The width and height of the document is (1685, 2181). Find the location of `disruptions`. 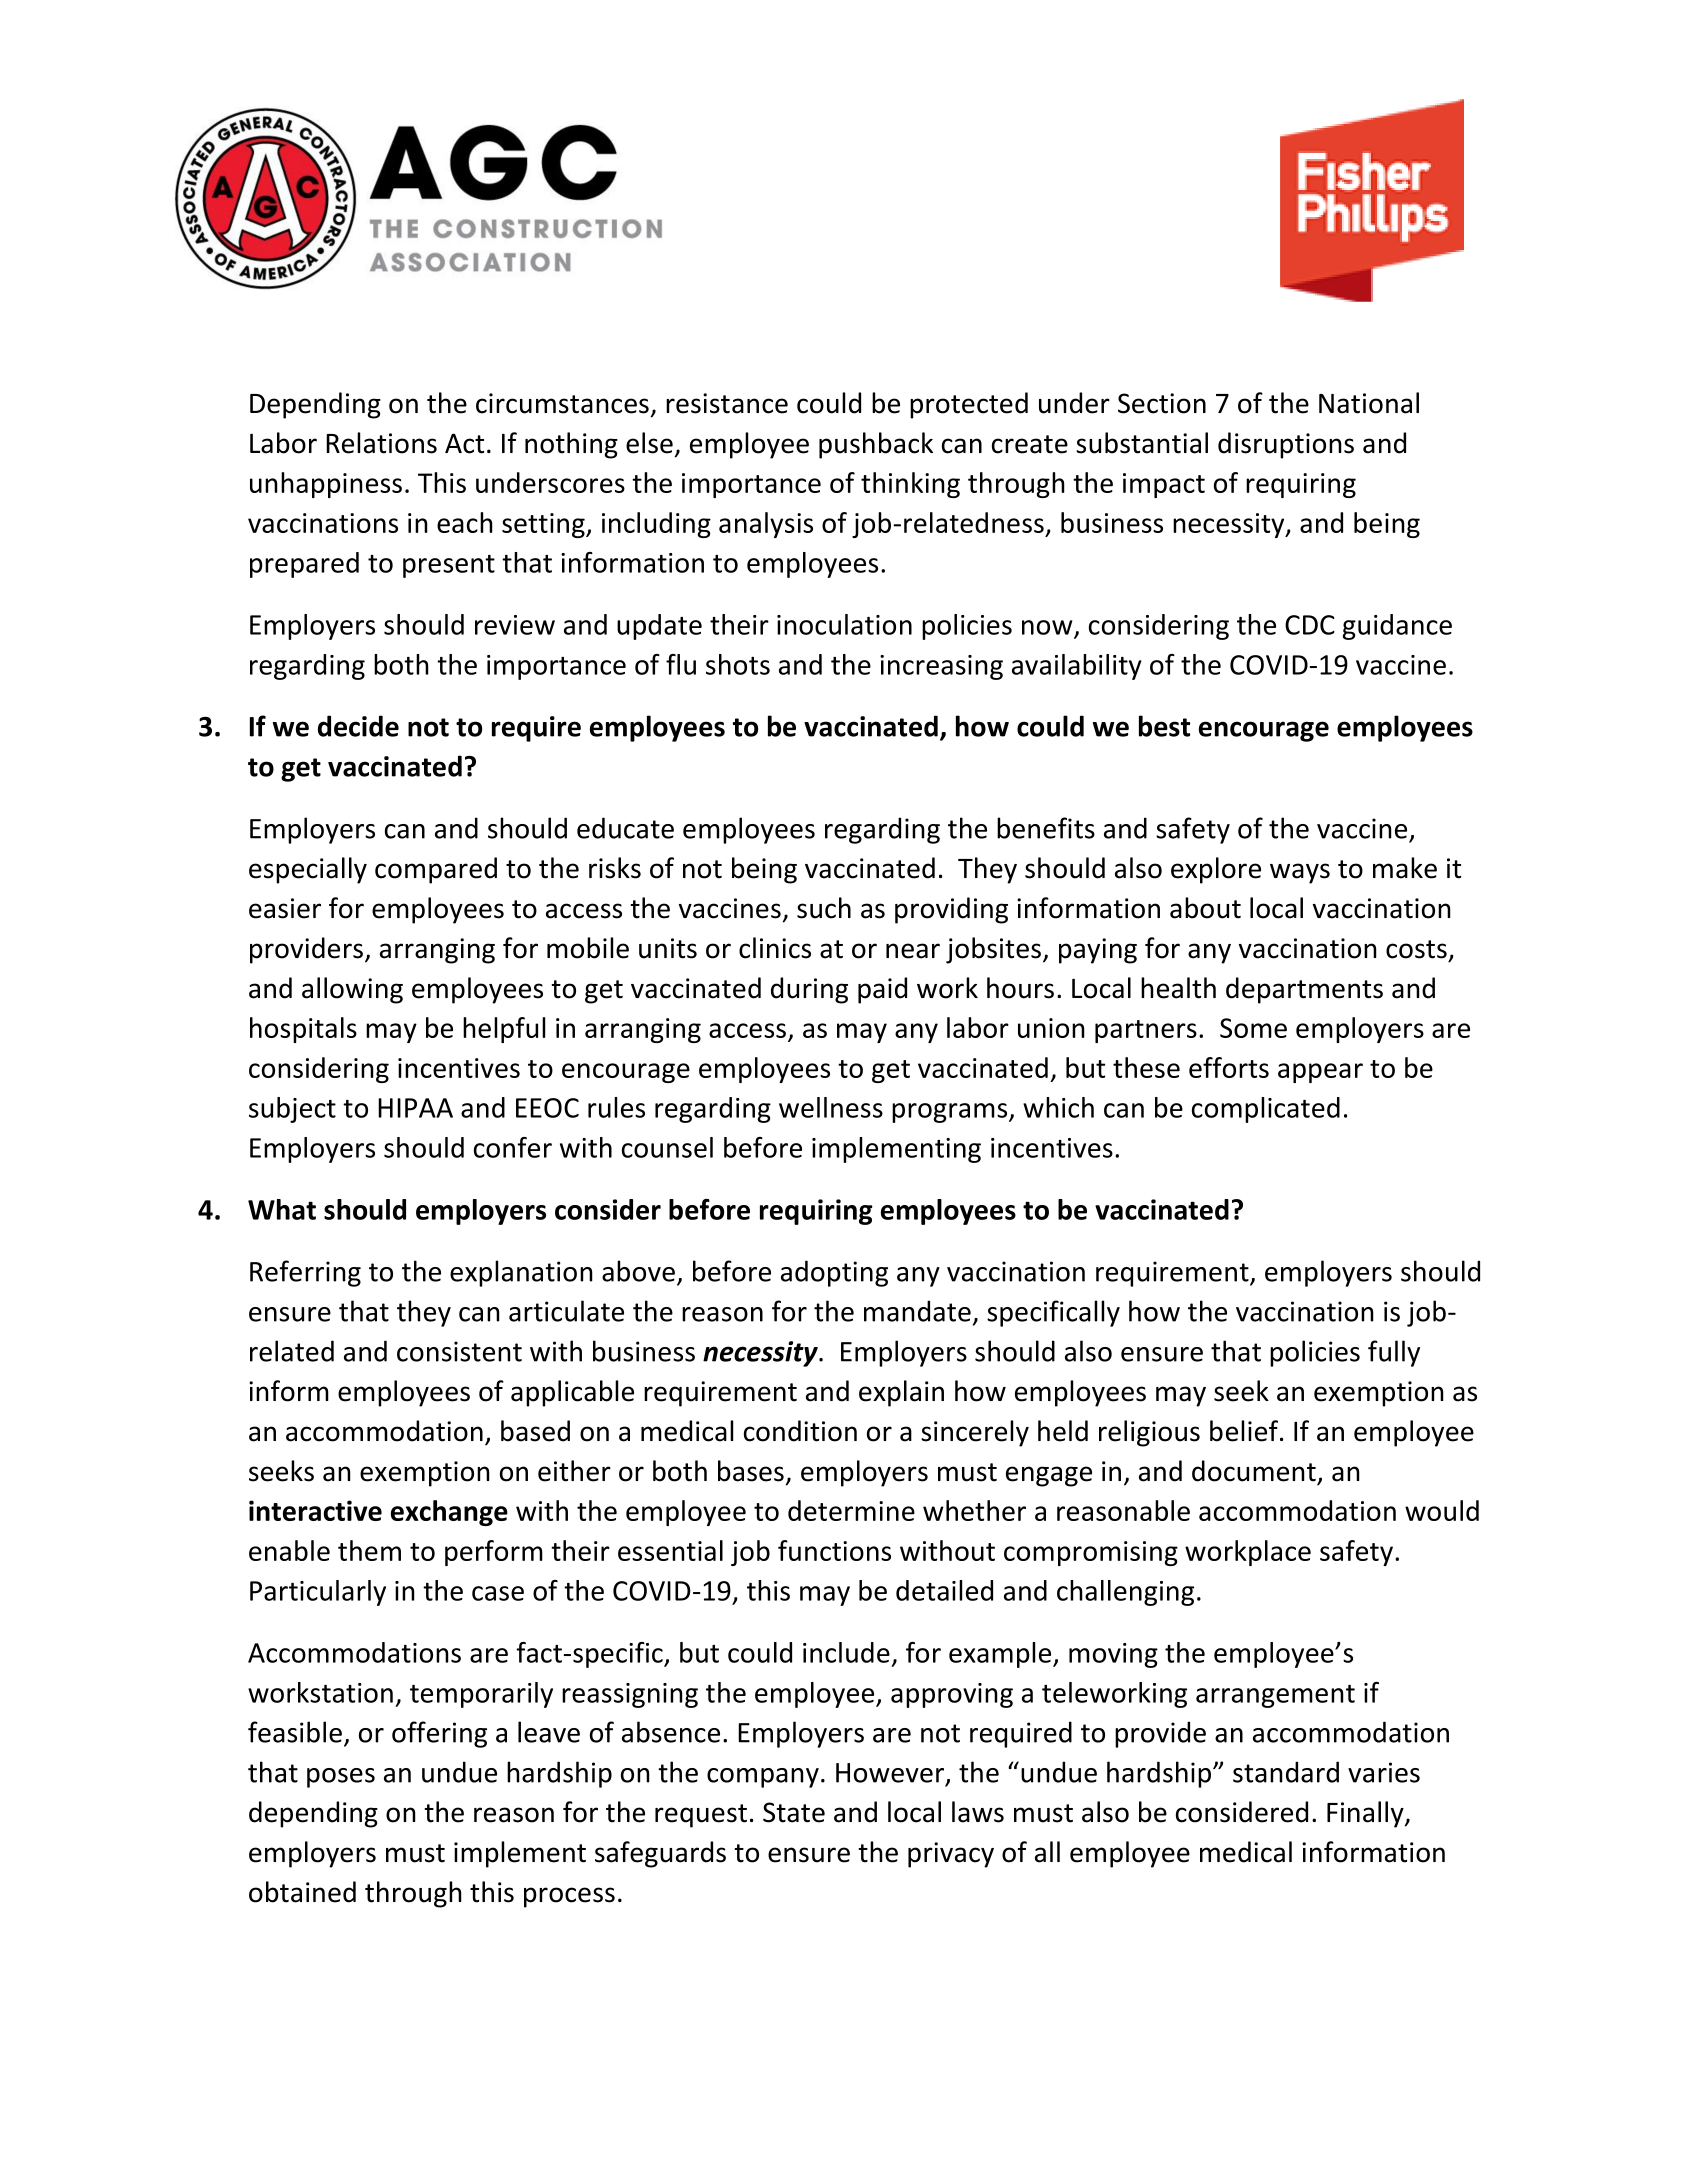

disruptions is located at coordinates (1286, 445).
